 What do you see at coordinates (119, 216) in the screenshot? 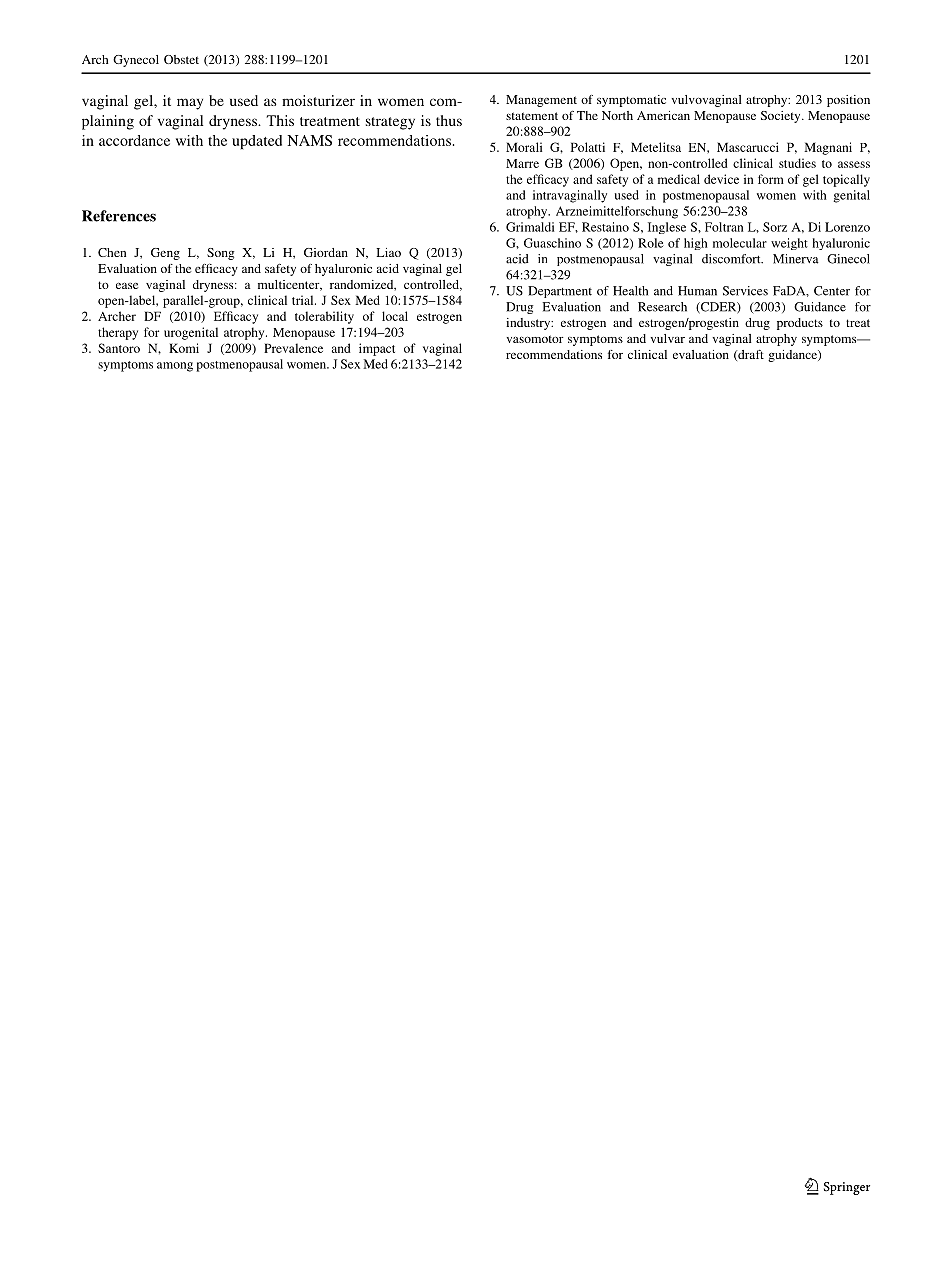
I see `References` at bounding box center [119, 216].
